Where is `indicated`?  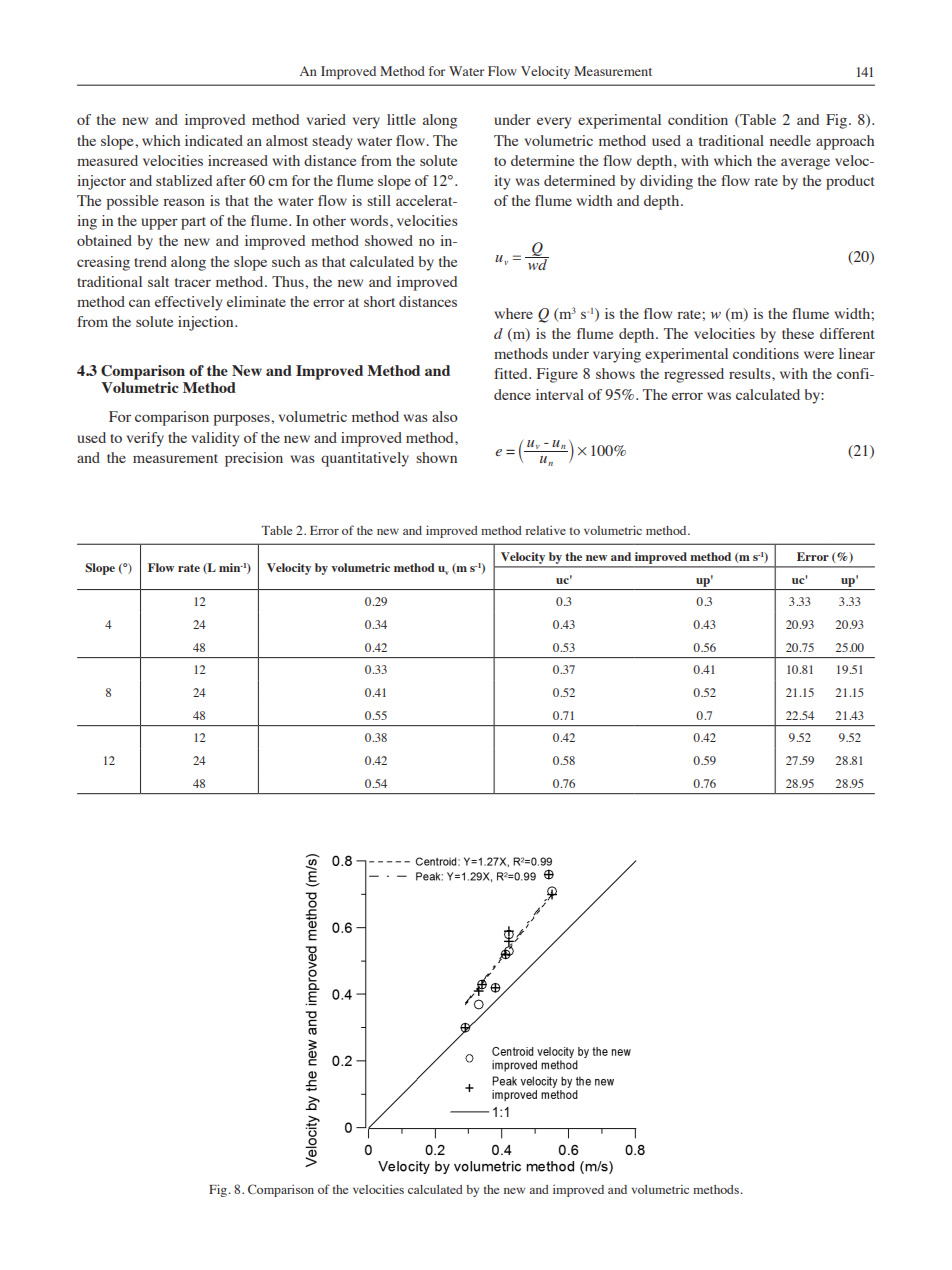 indicated is located at coordinates (214, 140).
